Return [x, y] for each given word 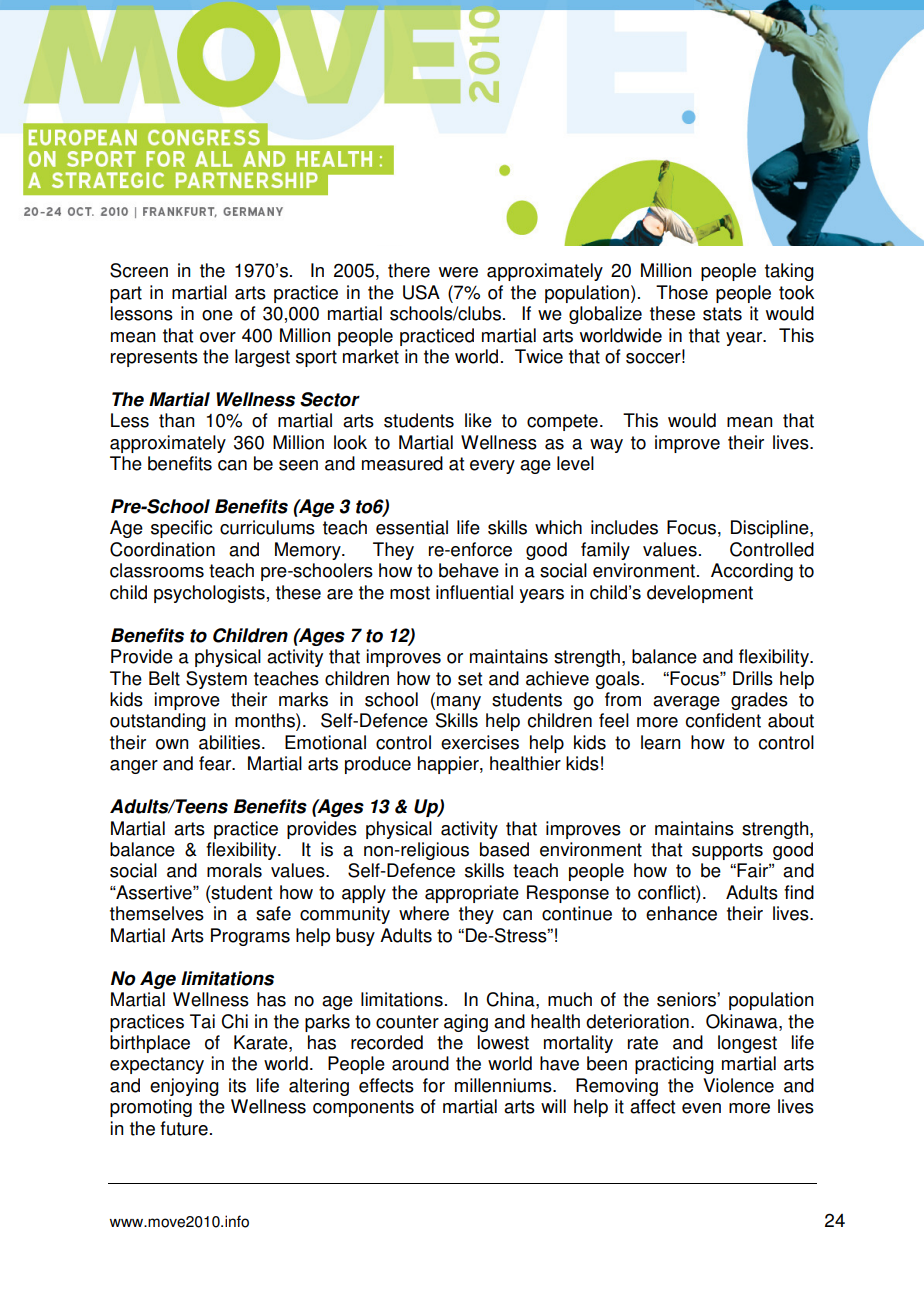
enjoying [184, 1087]
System [216, 680]
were [458, 272]
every [492, 467]
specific [181, 529]
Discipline [771, 529]
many [459, 703]
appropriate [472, 894]
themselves [157, 913]
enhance [681, 913]
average [686, 703]
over [218, 337]
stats [722, 314]
